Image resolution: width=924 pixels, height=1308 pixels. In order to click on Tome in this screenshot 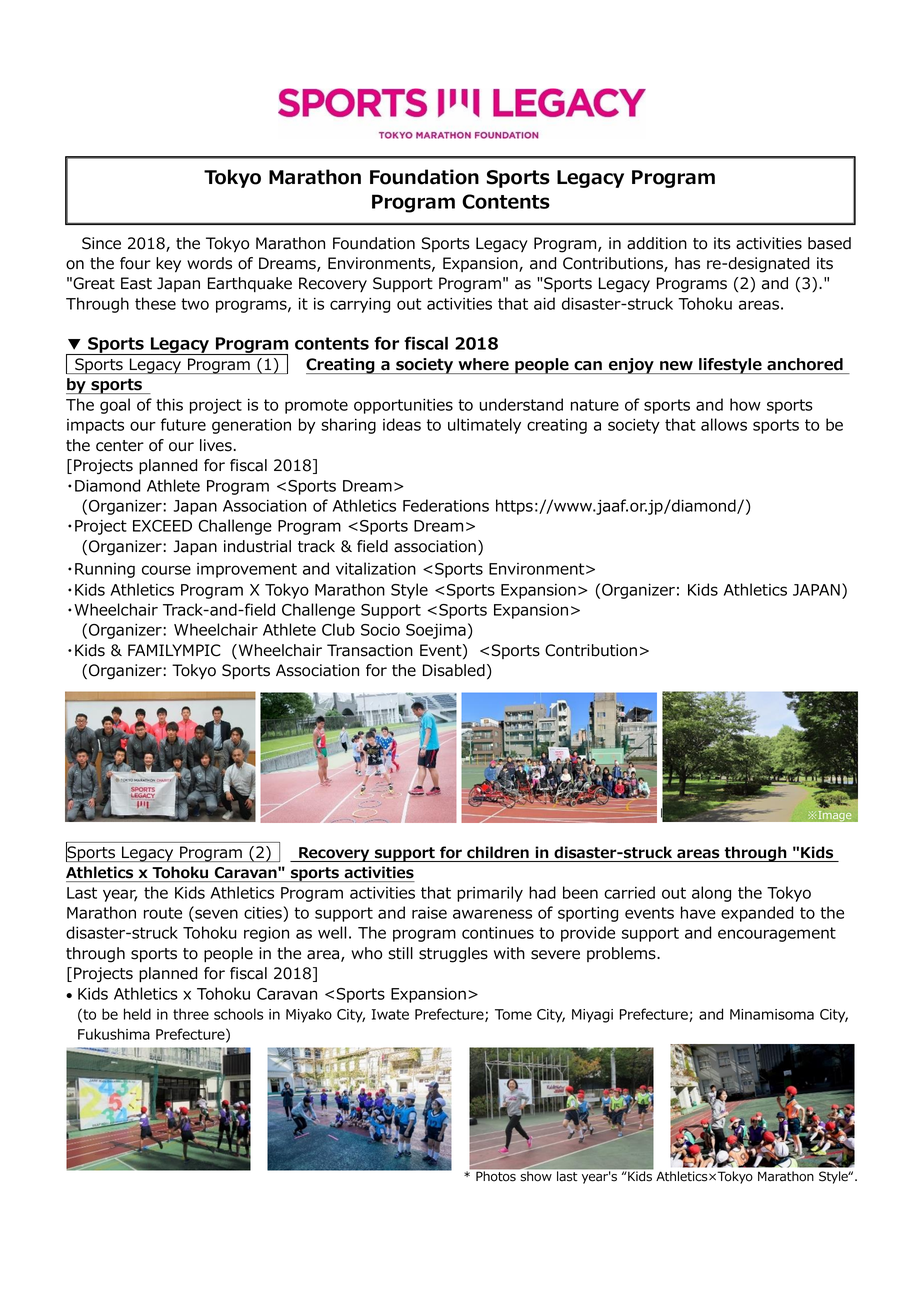, I will do `click(513, 1014)`.
